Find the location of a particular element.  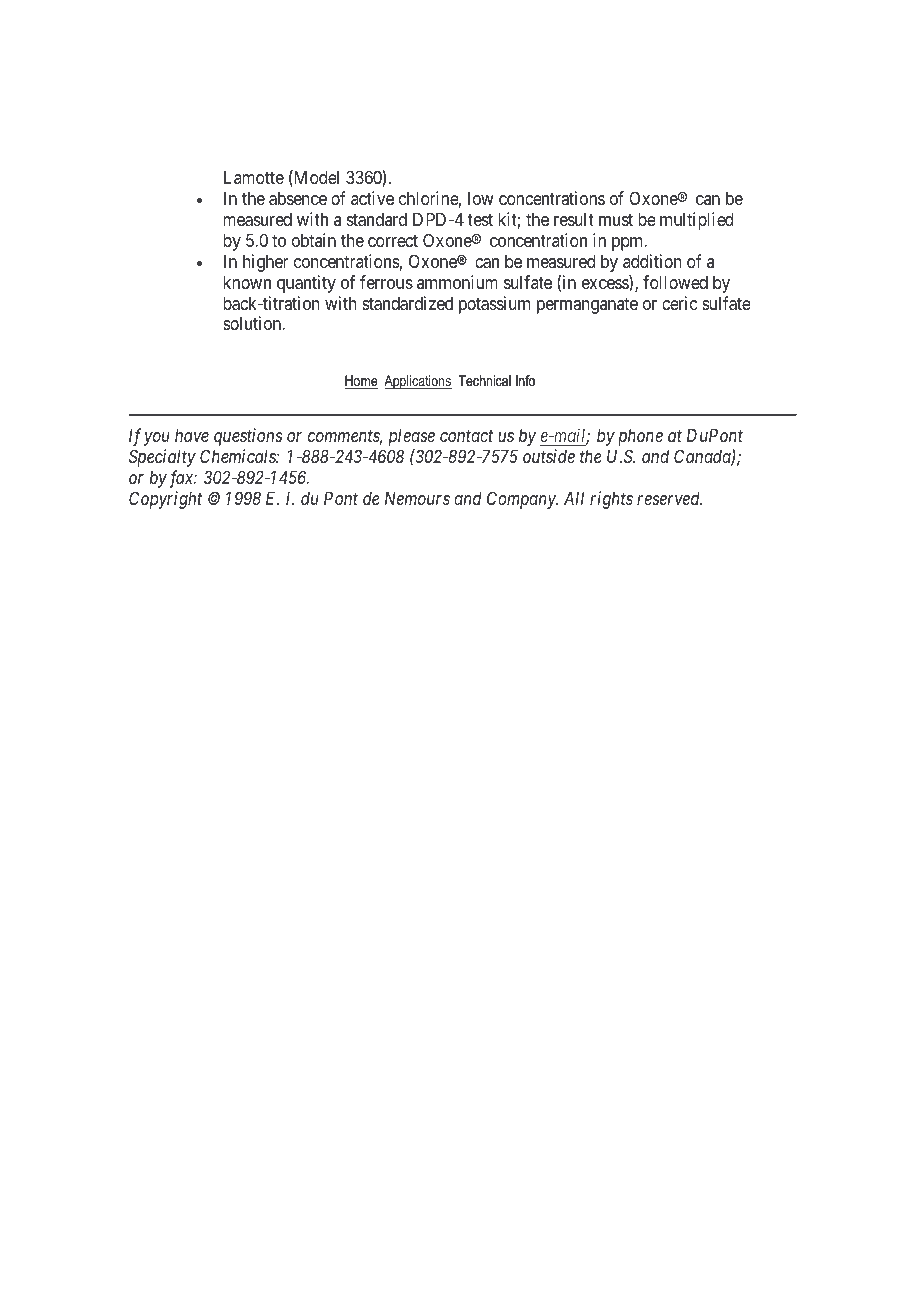

absence is located at coordinates (298, 198).
